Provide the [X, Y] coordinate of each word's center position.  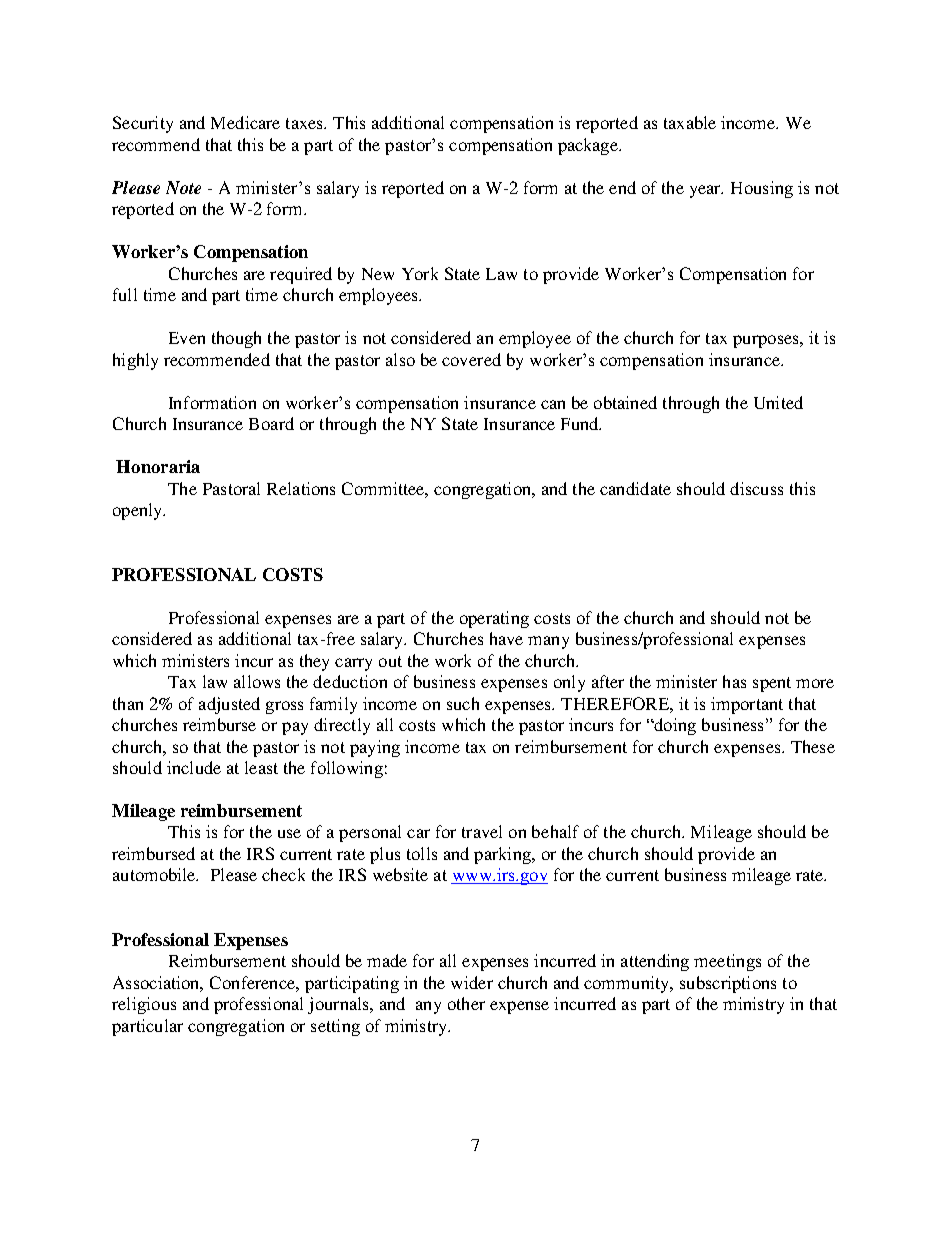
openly [139, 511]
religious [144, 1005]
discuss [756, 488]
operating [494, 619]
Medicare [245, 122]
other [466, 1003]
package [589, 146]
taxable [690, 122]
